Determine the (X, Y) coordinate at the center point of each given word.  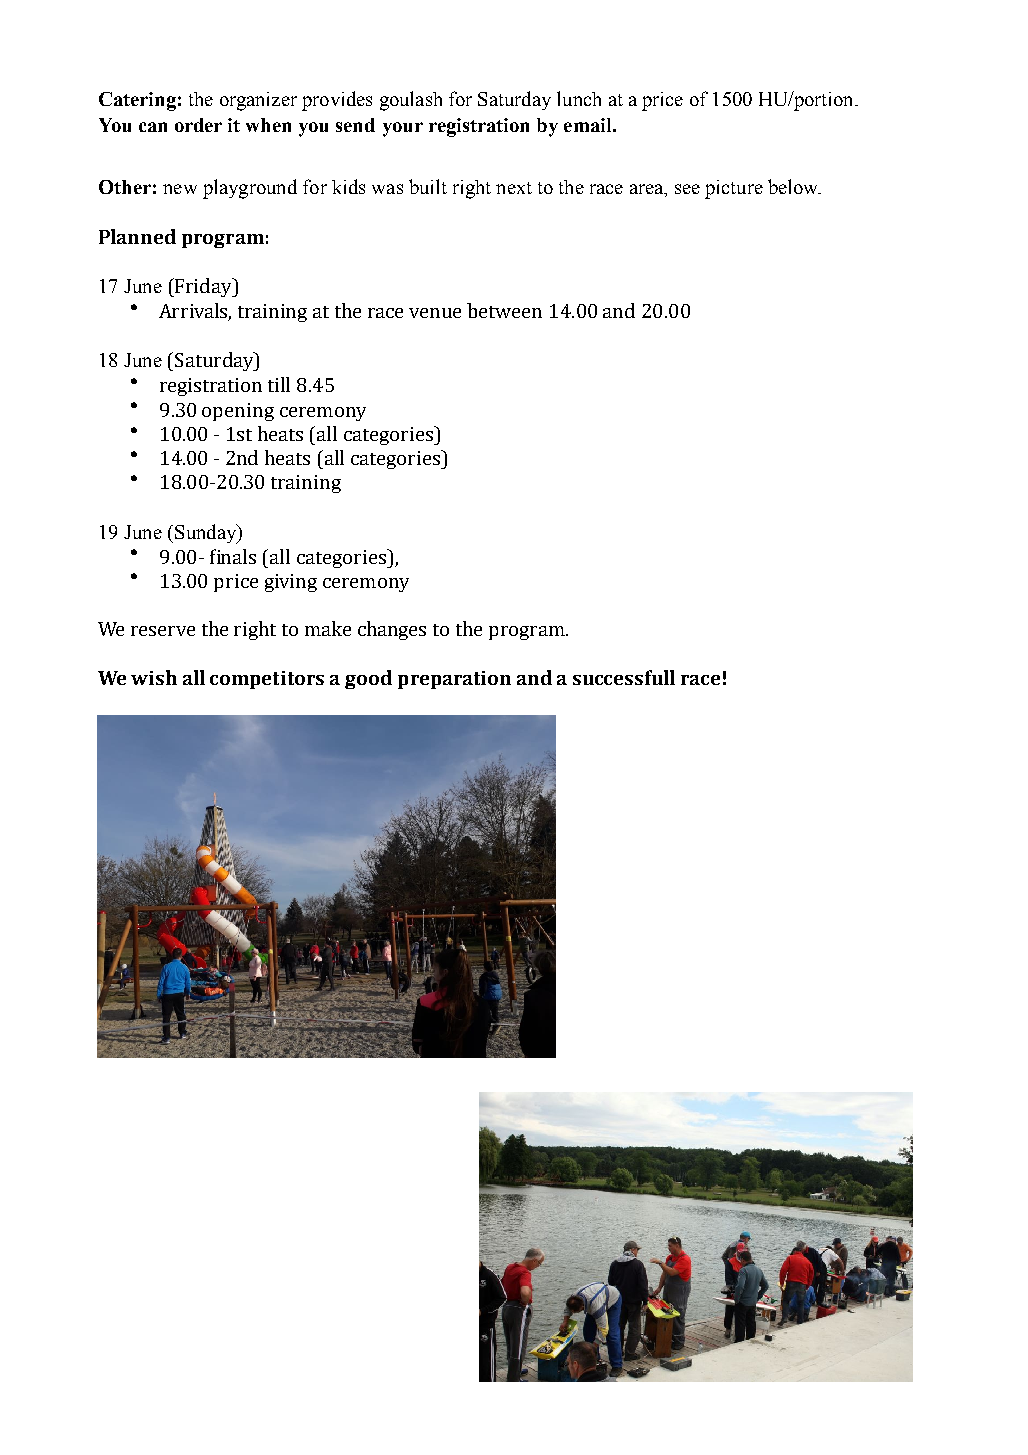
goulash (411, 101)
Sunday (207, 534)
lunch (579, 98)
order (198, 125)
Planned (137, 236)
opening (238, 412)
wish (154, 677)
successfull (624, 677)
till (279, 384)
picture (734, 189)
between (504, 310)
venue (435, 313)
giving (291, 583)
